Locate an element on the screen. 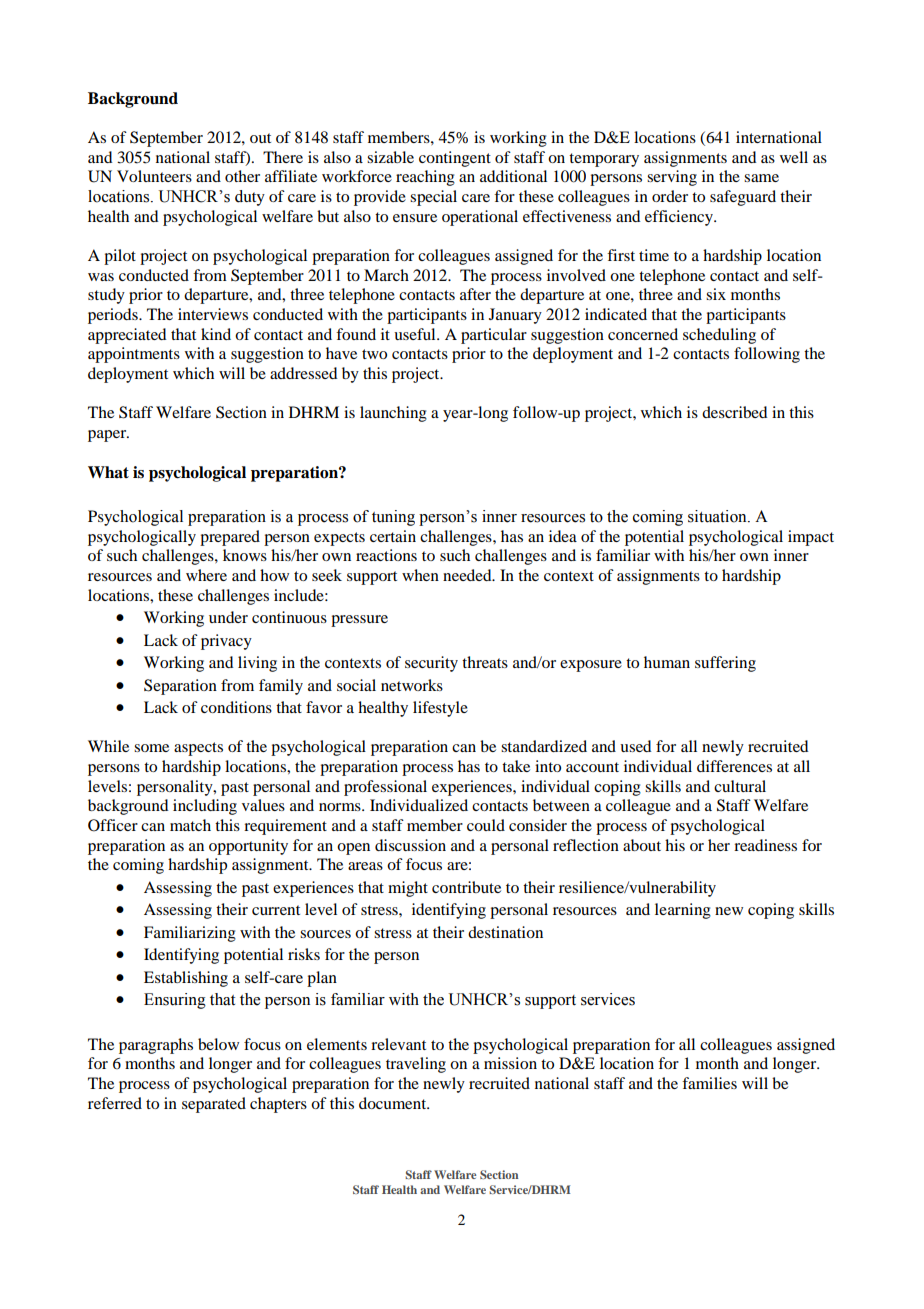 The height and width of the screenshot is (1309, 924). safeguard is located at coordinates (743, 198).
